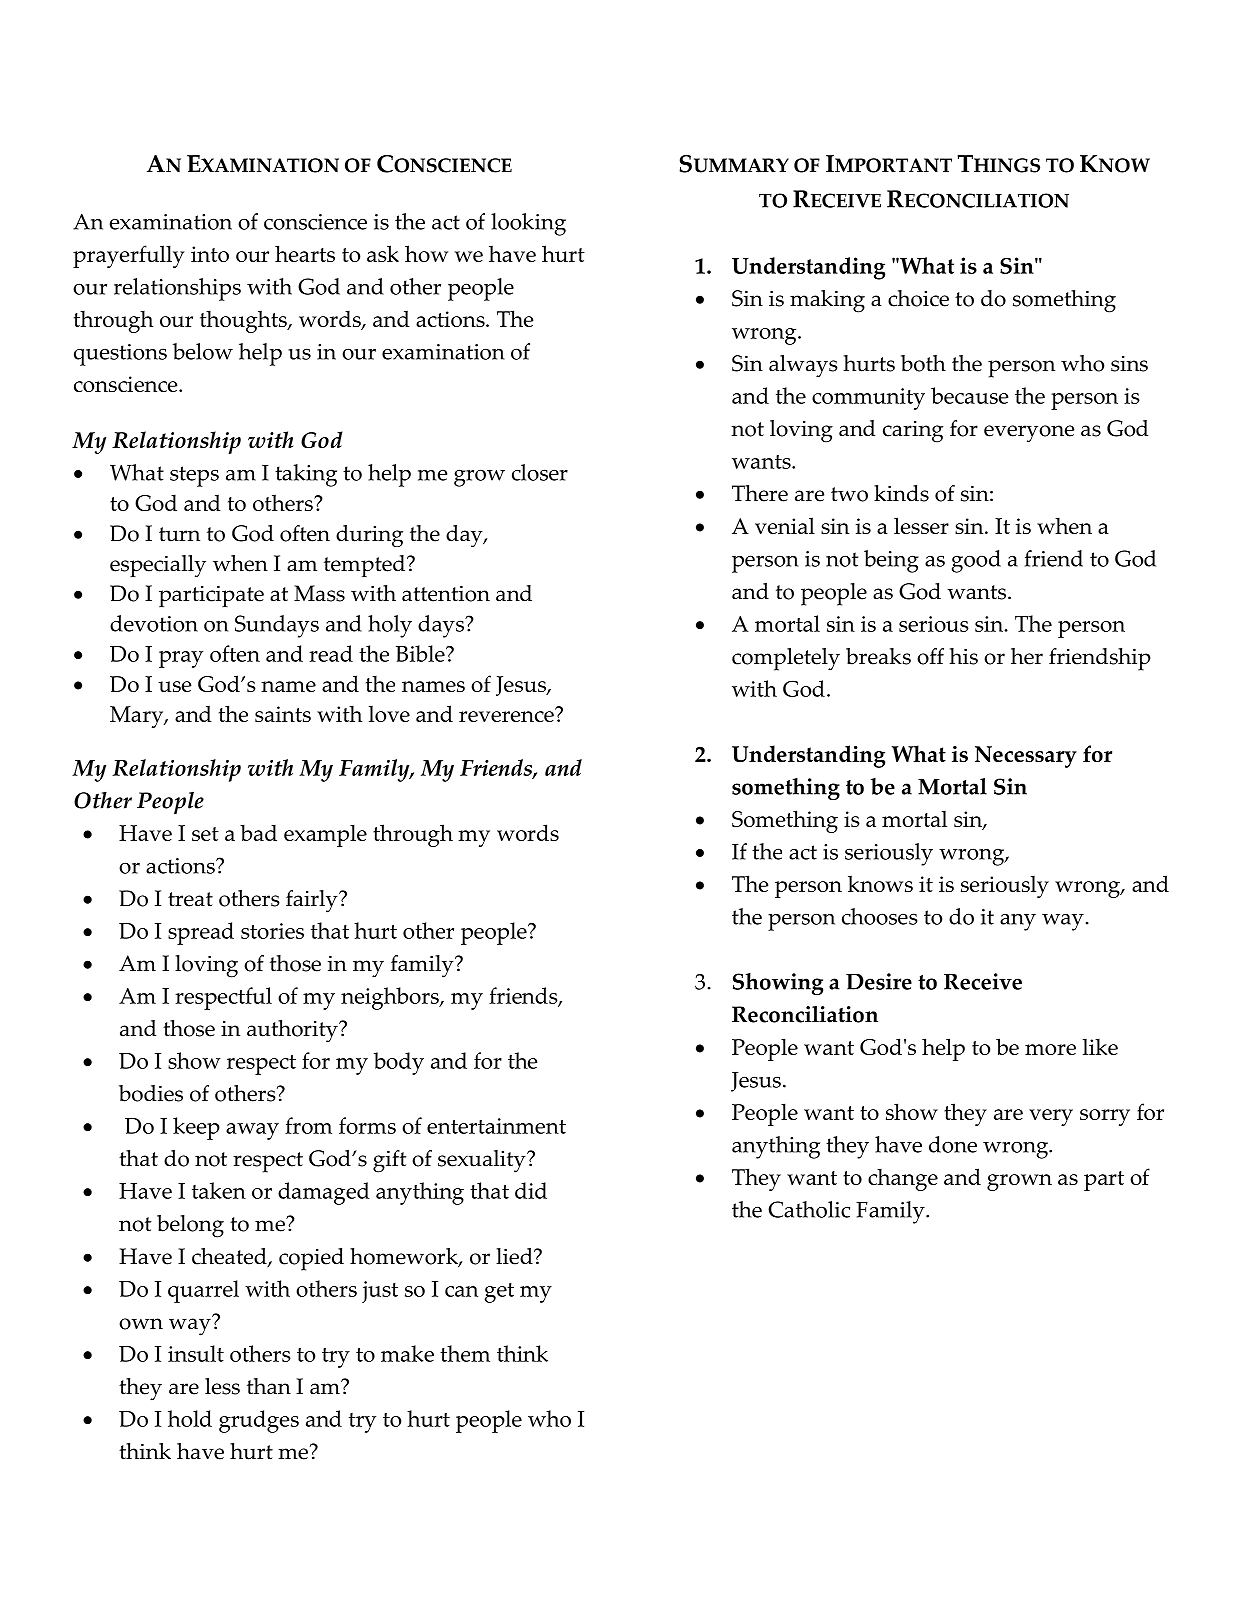 The width and height of the screenshot is (1243, 1609). What do you see at coordinates (540, 472) in the screenshot?
I see `closer` at bounding box center [540, 472].
